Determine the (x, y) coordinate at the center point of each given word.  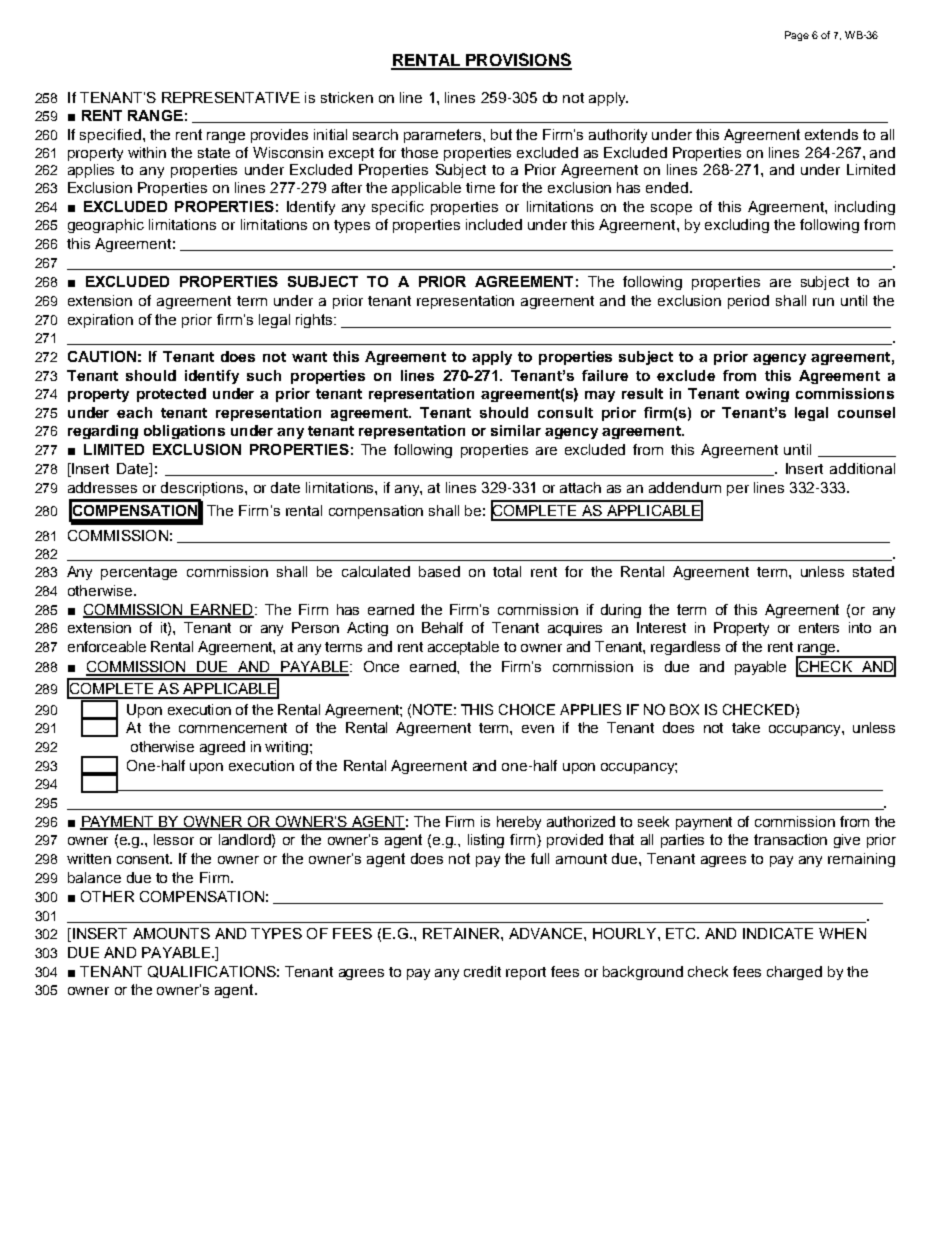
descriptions (203, 489)
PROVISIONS (518, 61)
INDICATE (778, 933)
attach (580, 487)
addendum (685, 487)
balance (94, 877)
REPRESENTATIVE (231, 97)
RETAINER (462, 933)
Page (797, 36)
